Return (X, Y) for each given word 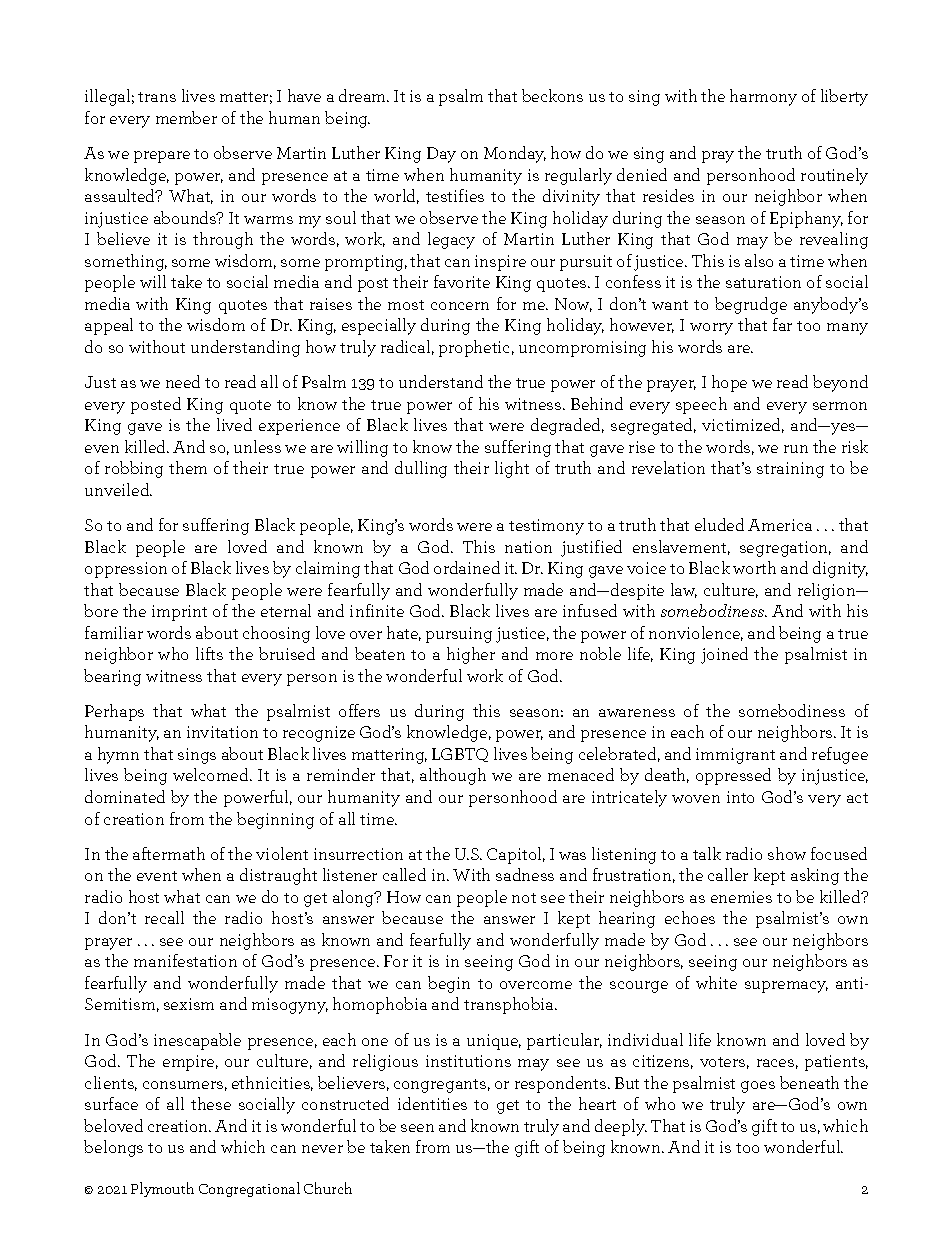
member (186, 117)
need (183, 381)
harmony (763, 97)
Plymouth (162, 1189)
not (524, 898)
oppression (126, 570)
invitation (222, 732)
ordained (467, 567)
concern (460, 306)
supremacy (786, 987)
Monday (515, 154)
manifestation (185, 960)
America (780, 525)
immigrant (735, 756)
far (782, 324)
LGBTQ (460, 755)
